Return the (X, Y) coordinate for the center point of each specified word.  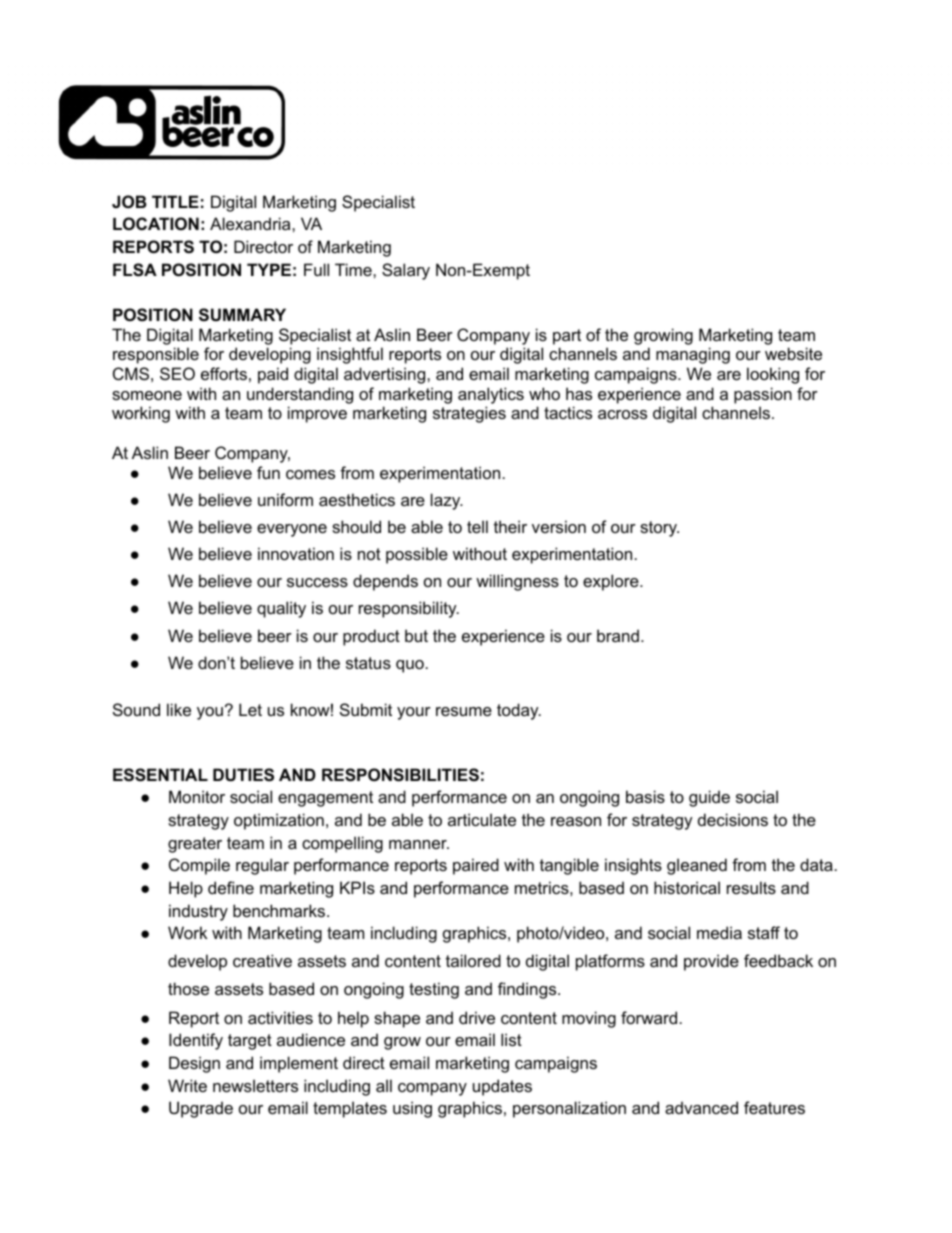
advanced (701, 1107)
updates (502, 1087)
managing (693, 355)
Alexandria (251, 223)
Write (187, 1085)
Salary (406, 271)
